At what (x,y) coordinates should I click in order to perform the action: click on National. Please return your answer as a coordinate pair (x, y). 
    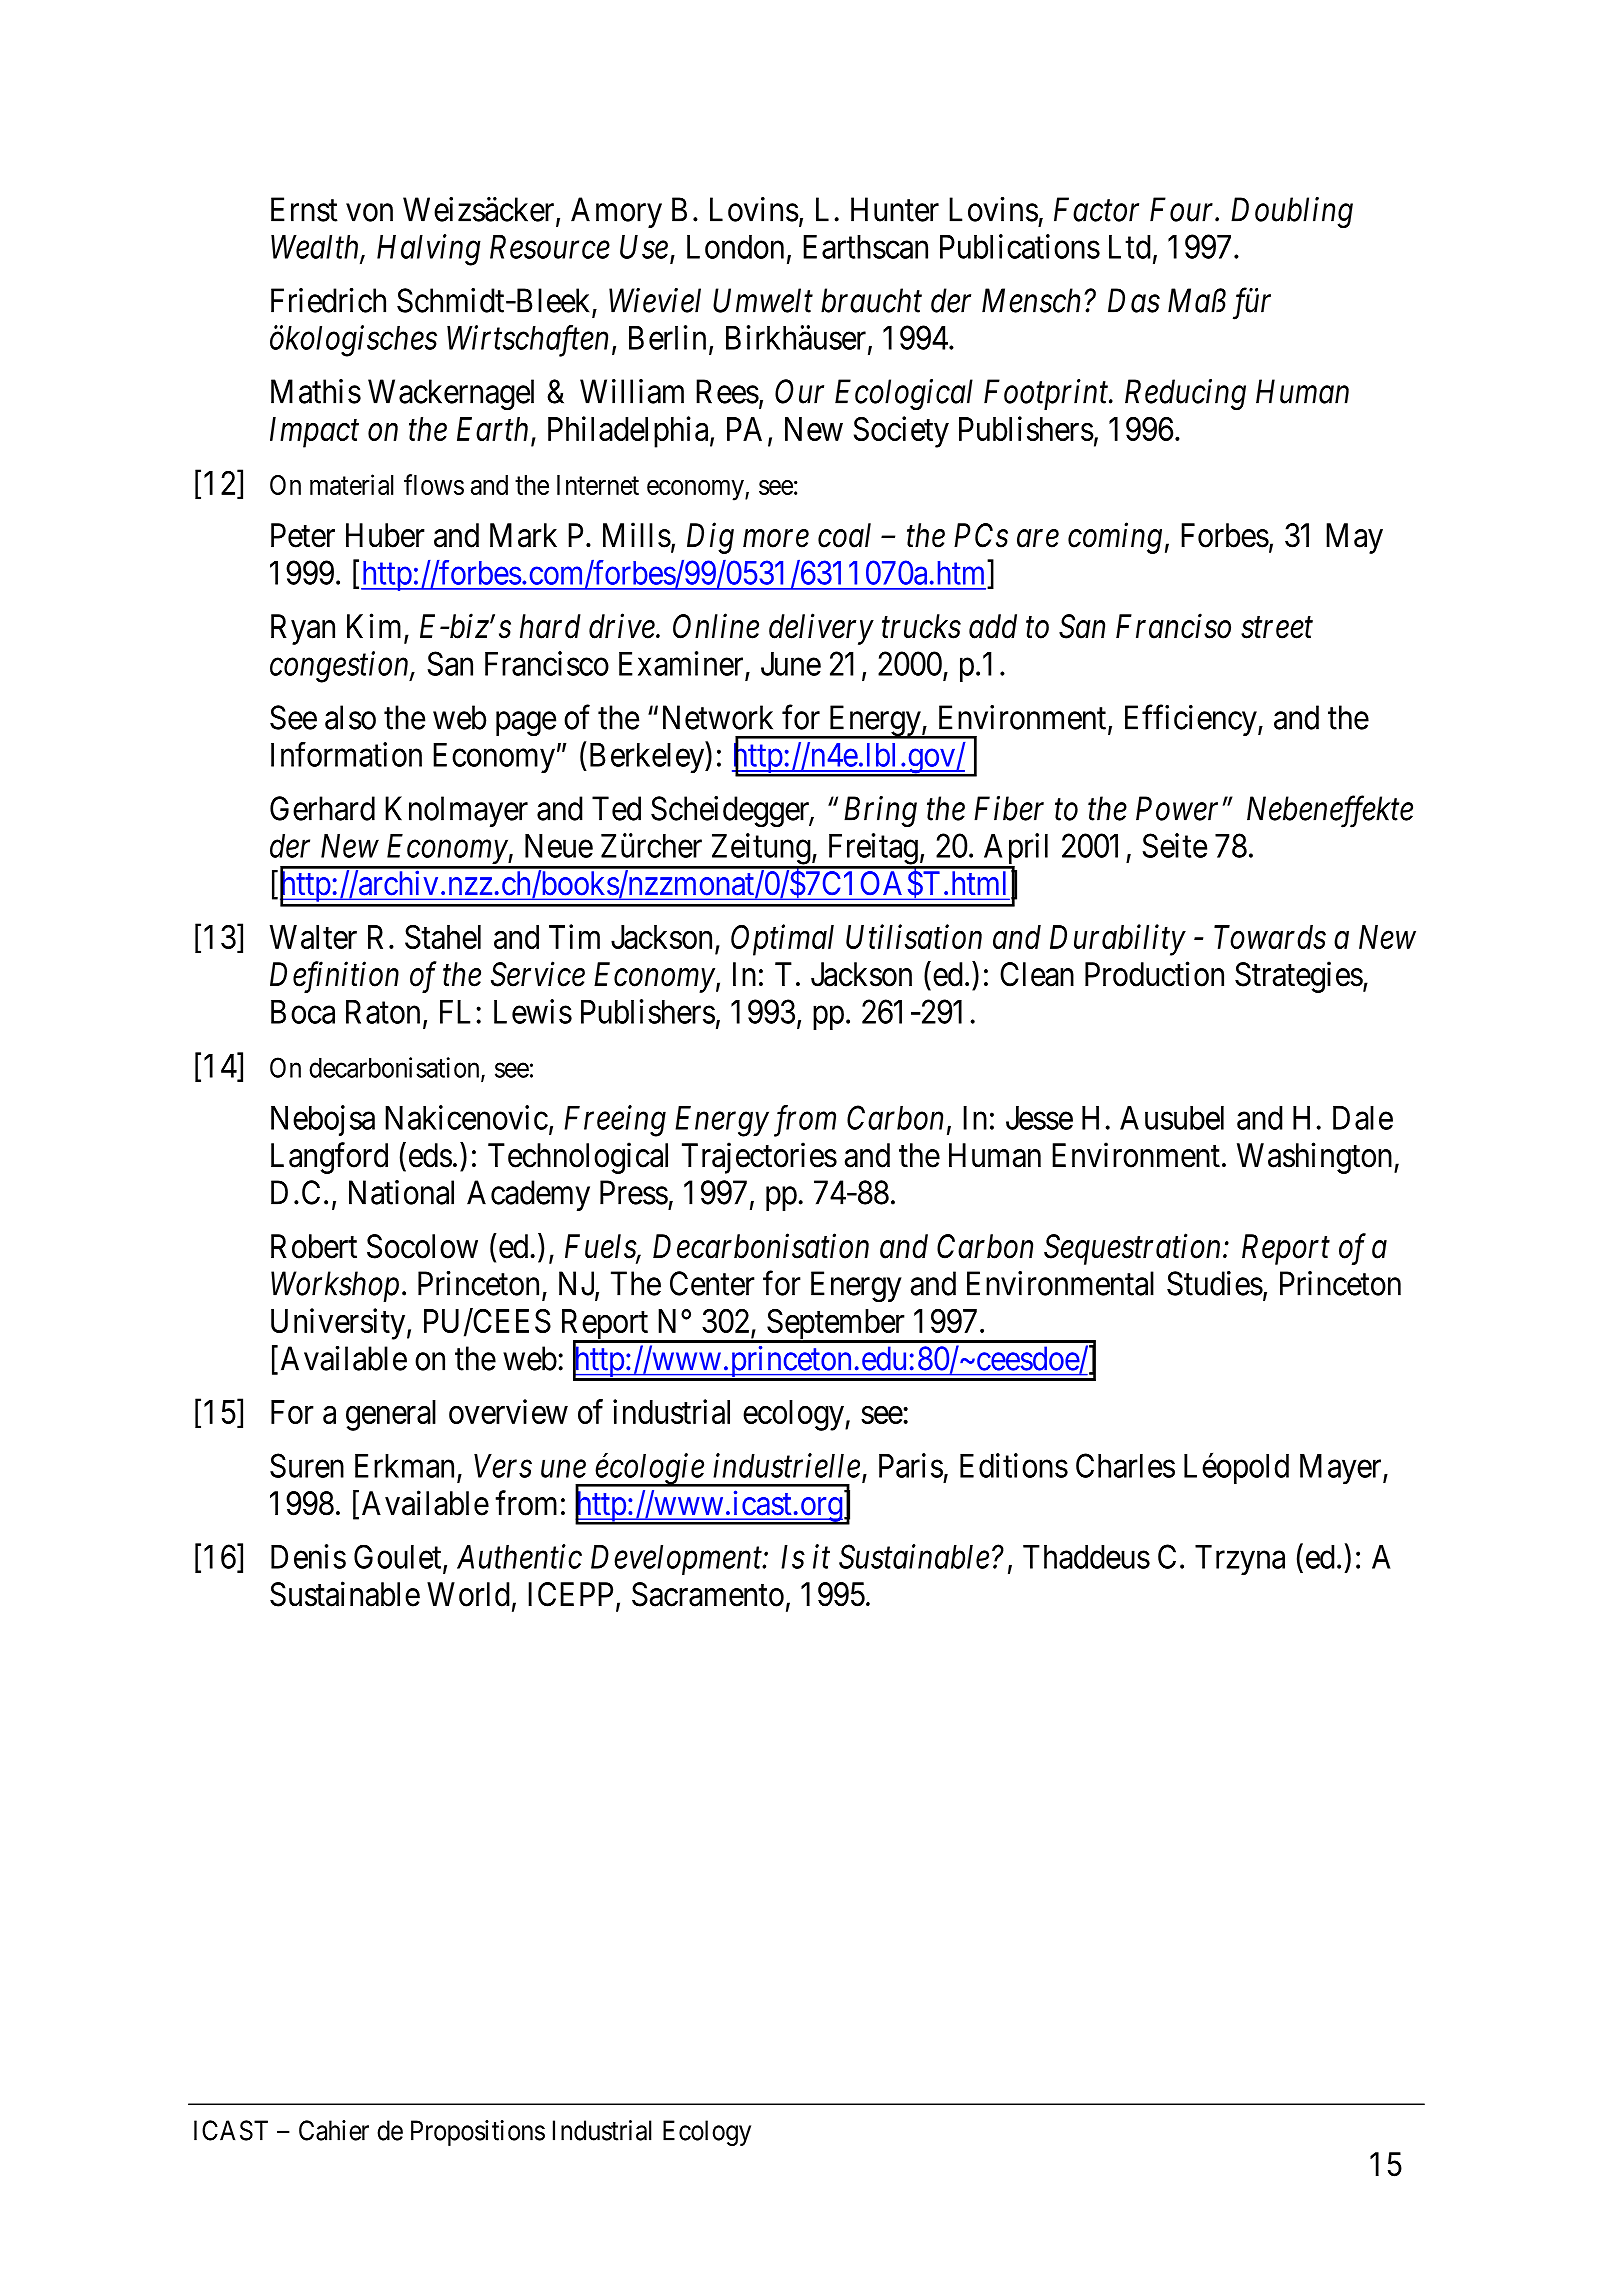
    Looking at the image, I should click on (401, 1192).
